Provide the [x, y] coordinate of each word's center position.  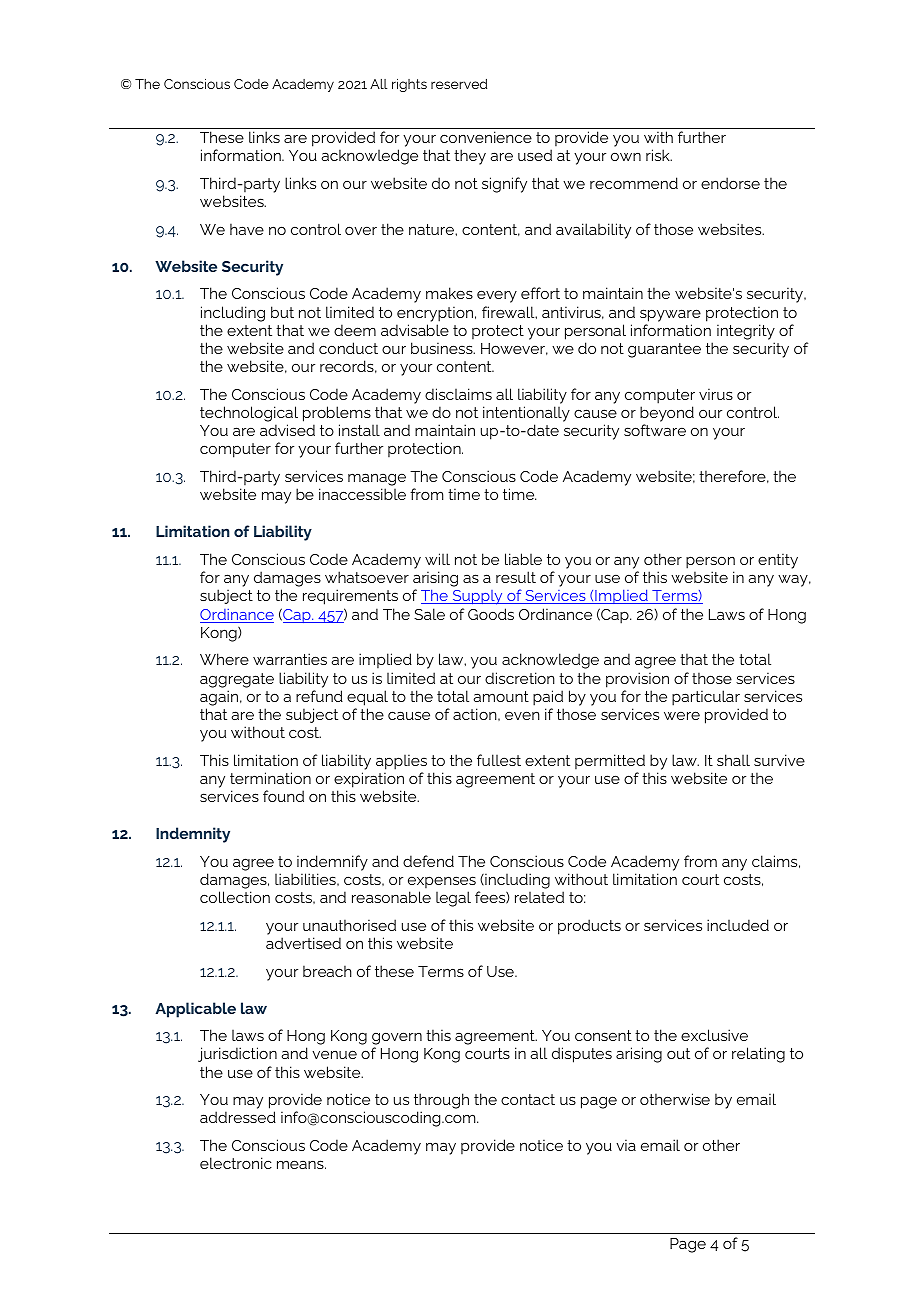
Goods [491, 614]
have [247, 229]
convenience [486, 137]
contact [528, 1099]
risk [659, 155]
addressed [238, 1117]
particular [706, 698]
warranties [290, 659]
